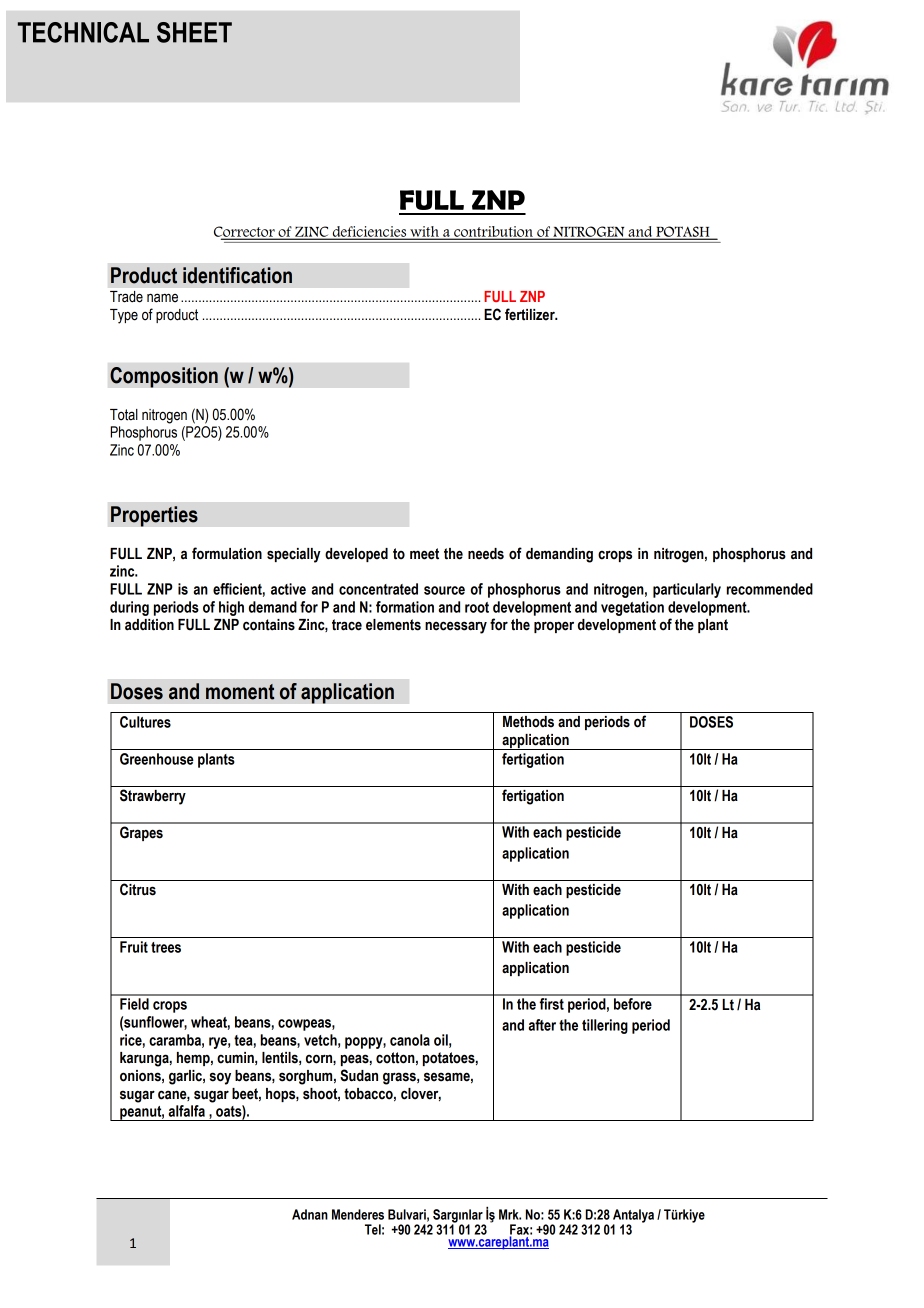  What do you see at coordinates (153, 797) in the image?
I see `Strawberry` at bounding box center [153, 797].
